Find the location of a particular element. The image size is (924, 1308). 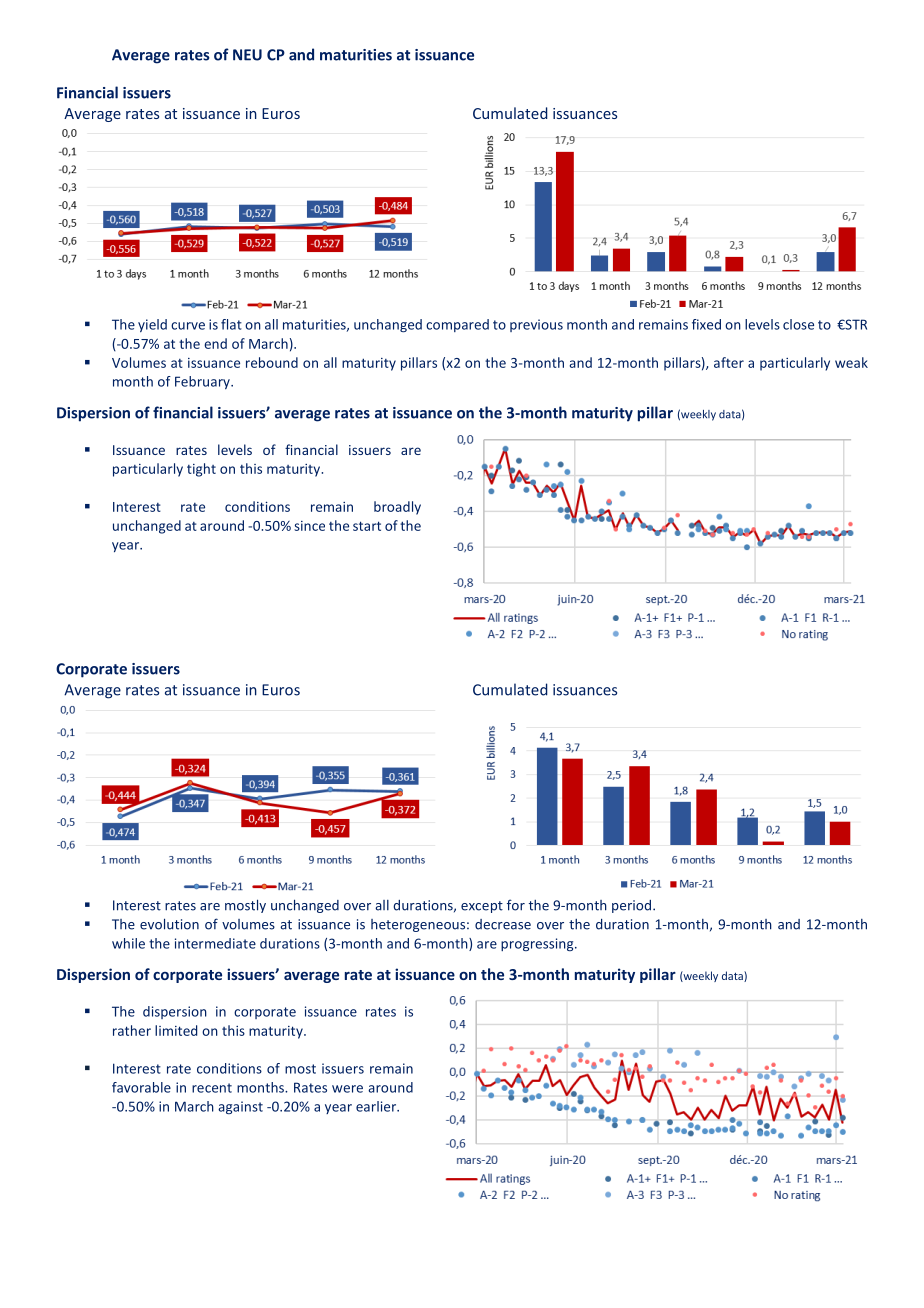

evolution is located at coordinates (169, 924).
